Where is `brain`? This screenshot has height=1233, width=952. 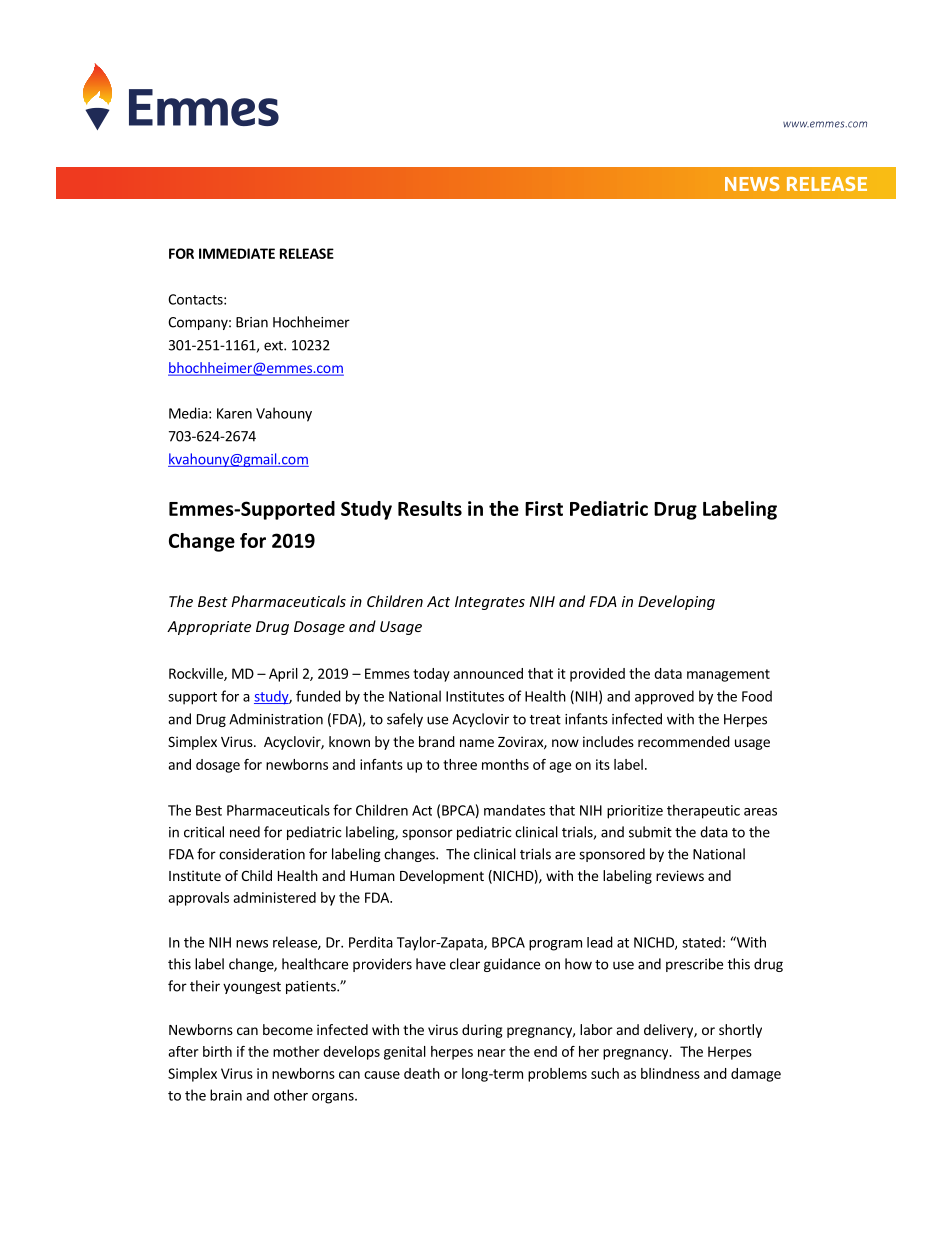
brain is located at coordinates (226, 1095).
